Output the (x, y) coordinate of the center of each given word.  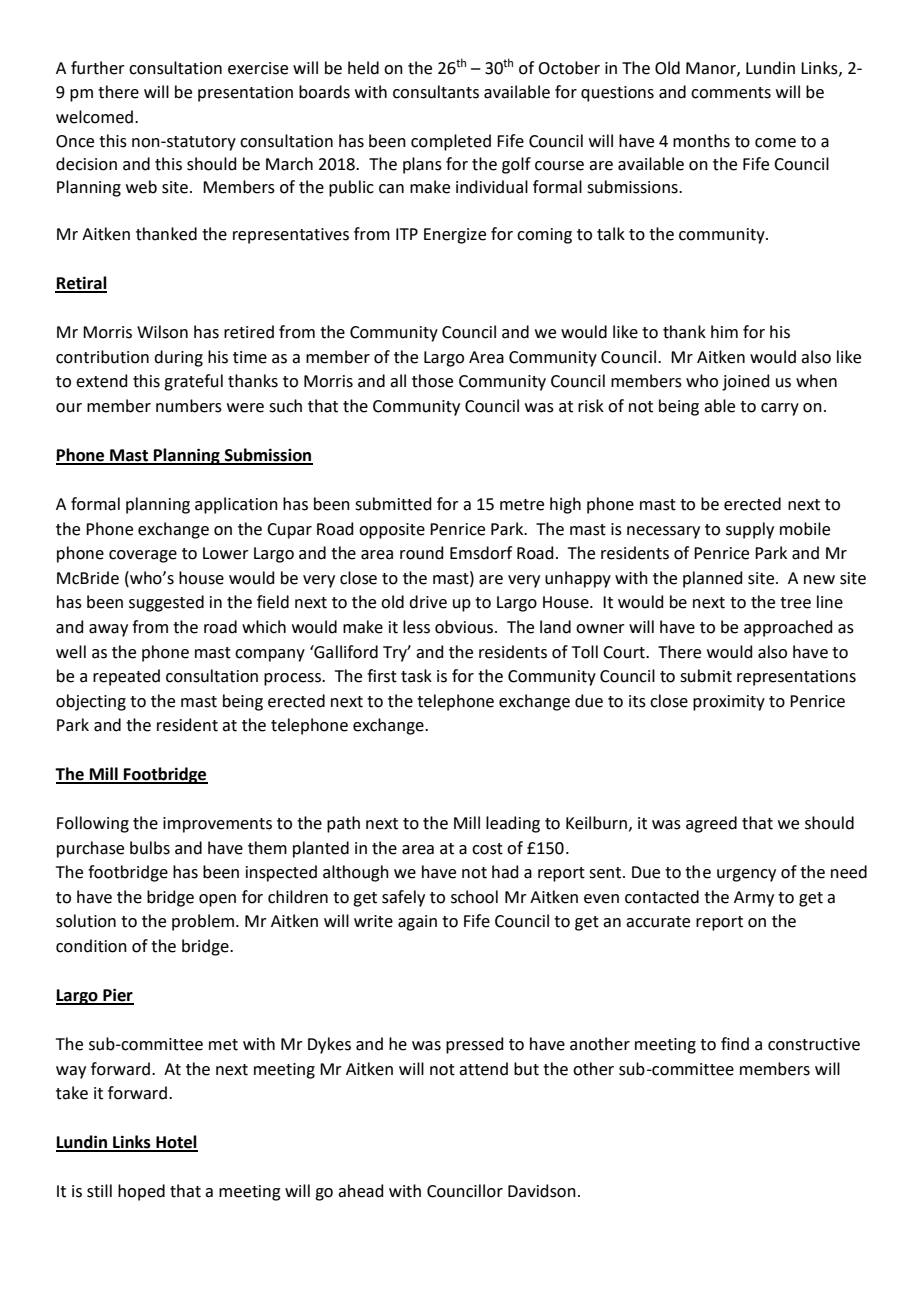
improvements (217, 825)
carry (780, 409)
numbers (189, 406)
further (98, 68)
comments (731, 93)
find (735, 1044)
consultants (436, 92)
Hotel (176, 1143)
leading (513, 824)
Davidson (542, 1191)
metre (522, 505)
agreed (711, 824)
